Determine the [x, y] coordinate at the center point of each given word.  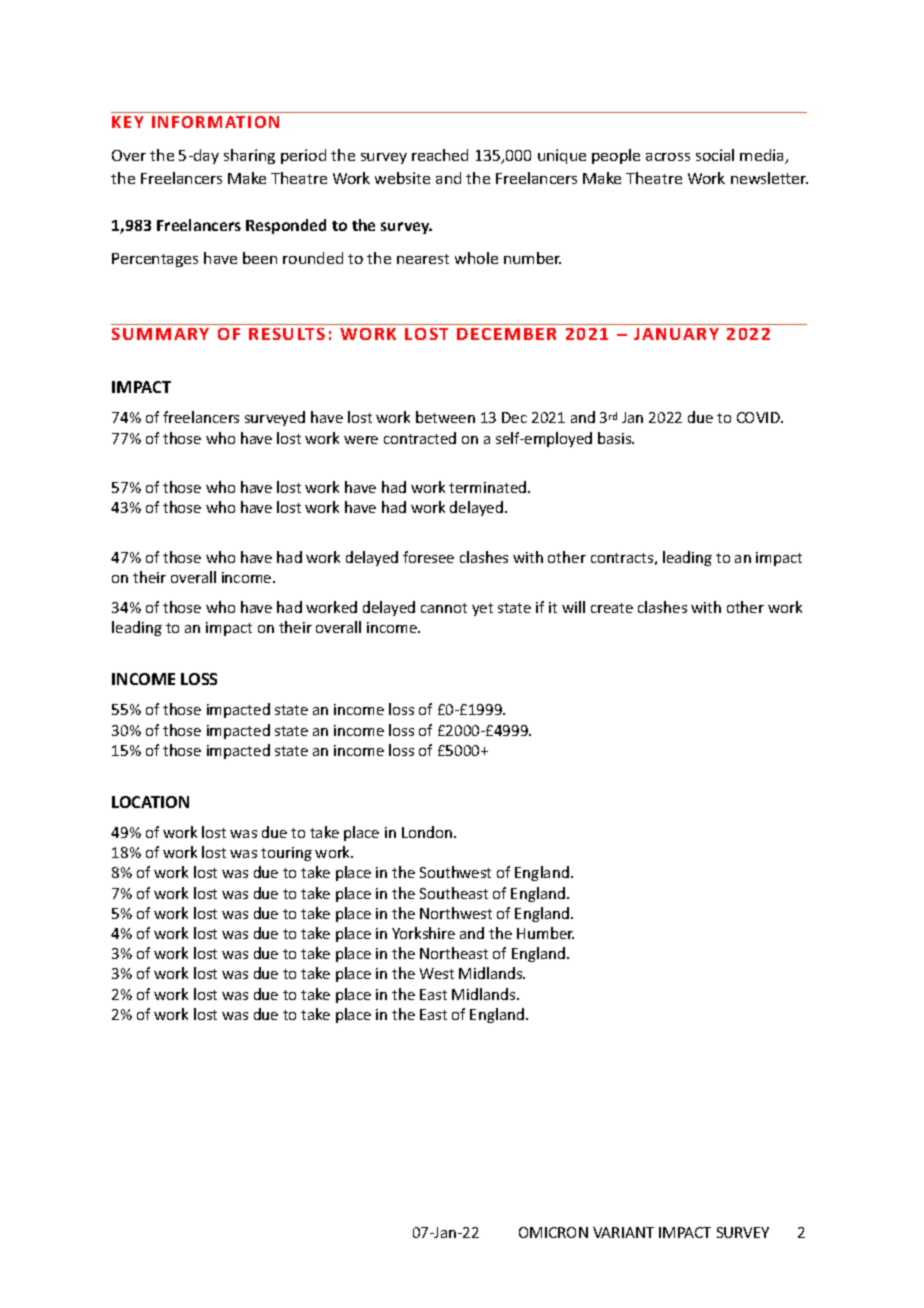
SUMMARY [160, 334]
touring [286, 854]
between [445, 417]
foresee [428, 557]
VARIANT [623, 1232]
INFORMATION [215, 122]
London [427, 832]
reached [440, 155]
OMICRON [553, 1232]
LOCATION [150, 802]
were [361, 440]
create [612, 608]
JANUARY [676, 334]
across [668, 157]
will [573, 607]
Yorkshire [423, 933]
